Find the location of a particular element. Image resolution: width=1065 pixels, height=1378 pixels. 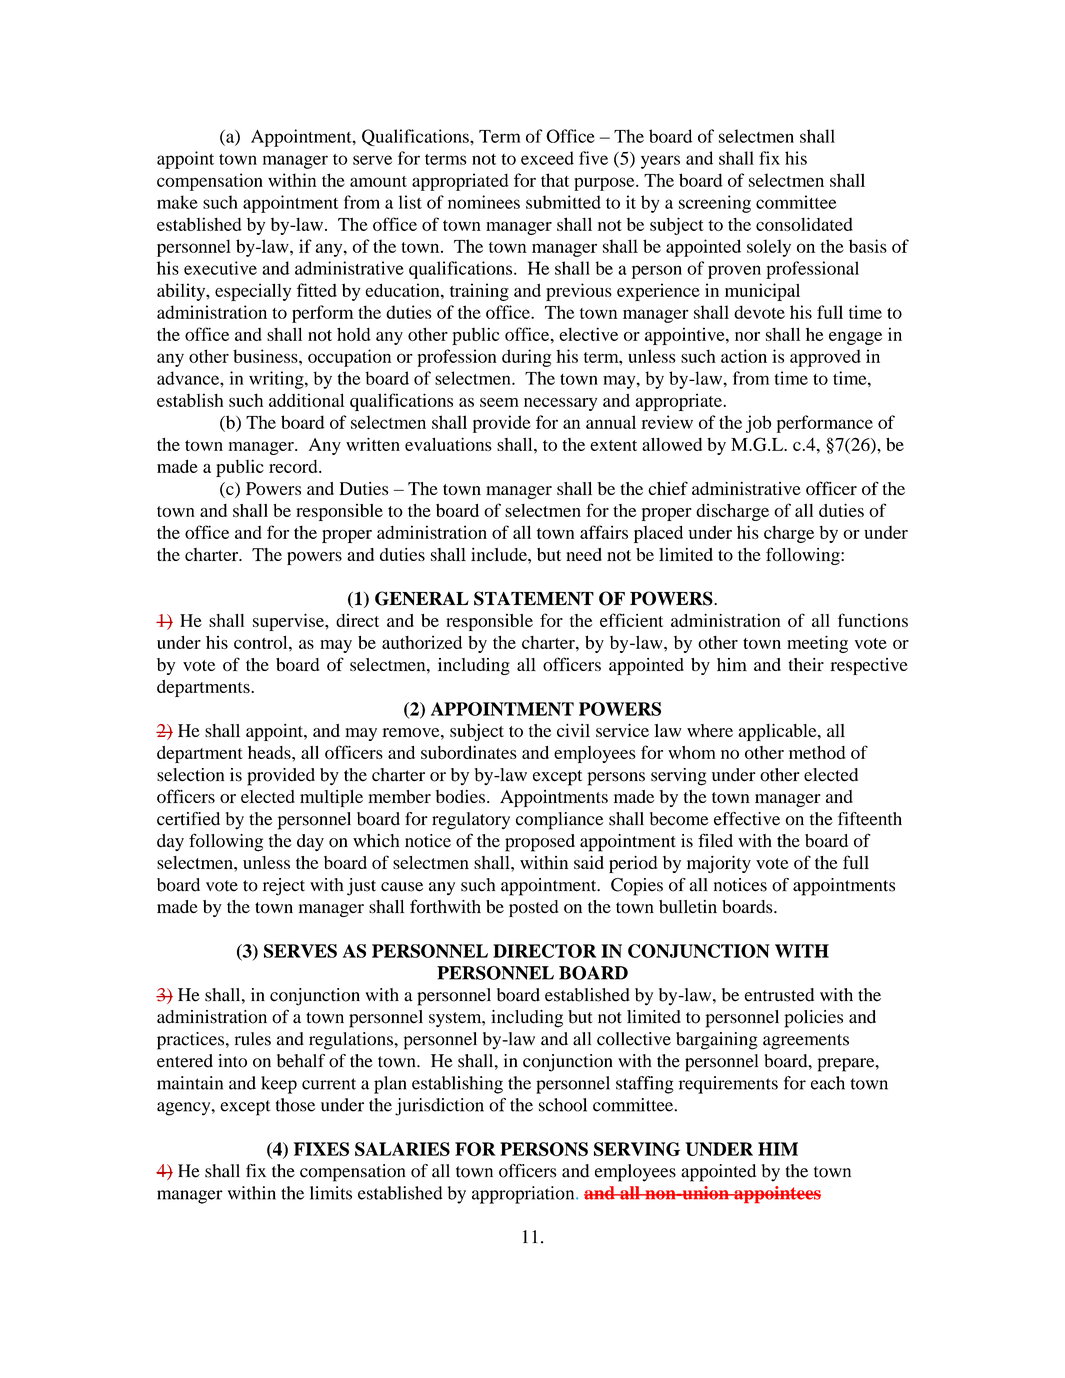

effective is located at coordinates (747, 819).
